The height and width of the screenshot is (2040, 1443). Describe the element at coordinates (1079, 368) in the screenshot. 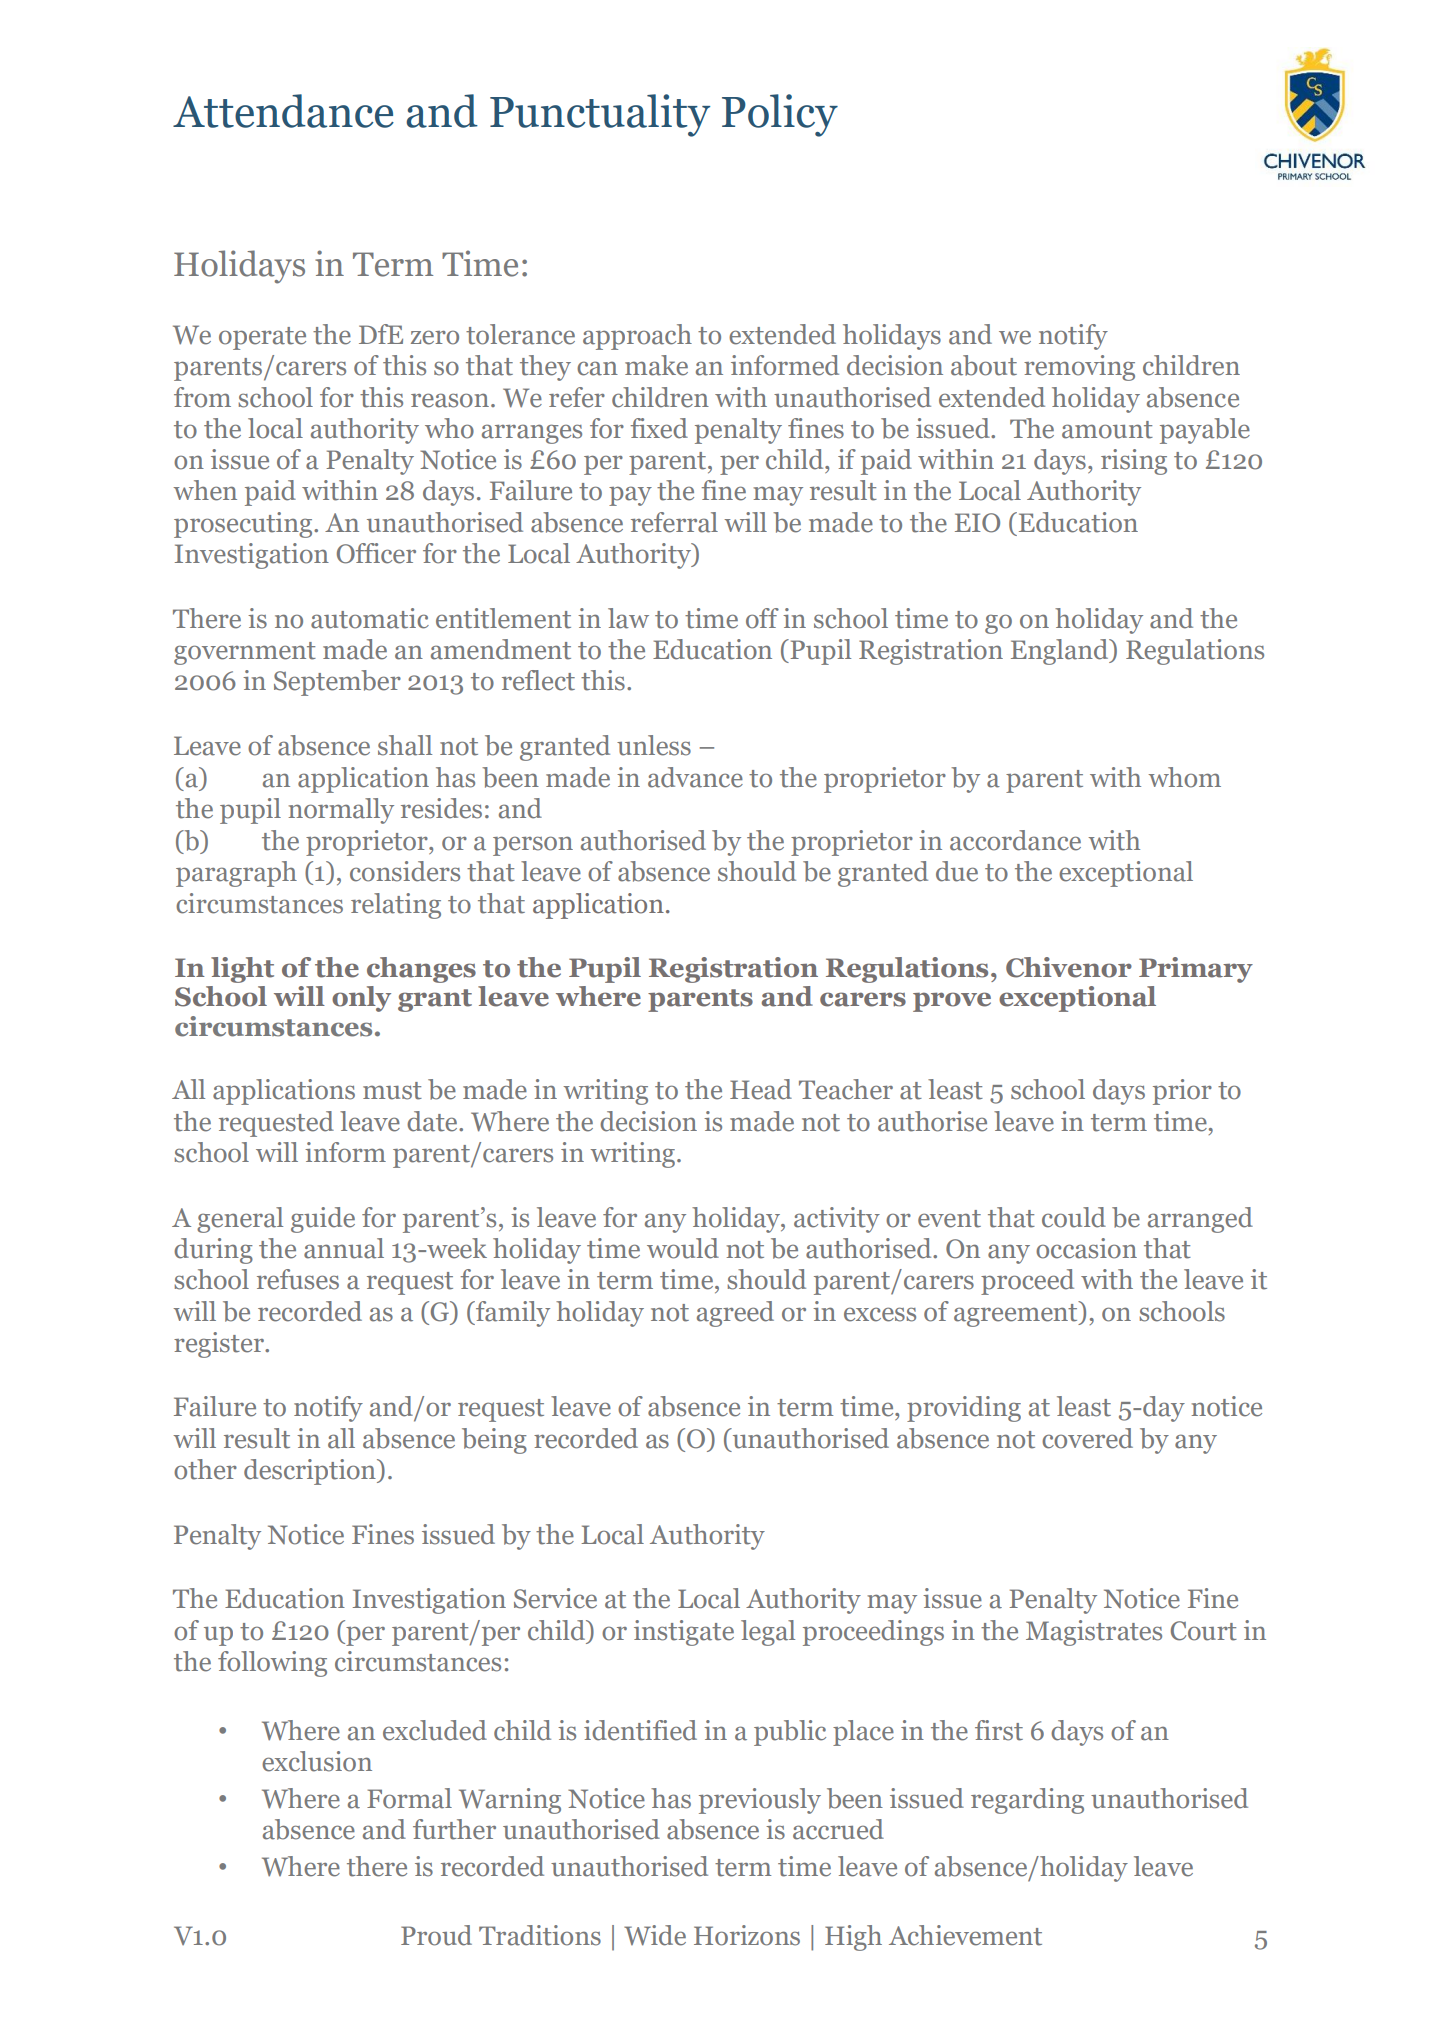

I see `removing` at that location.
